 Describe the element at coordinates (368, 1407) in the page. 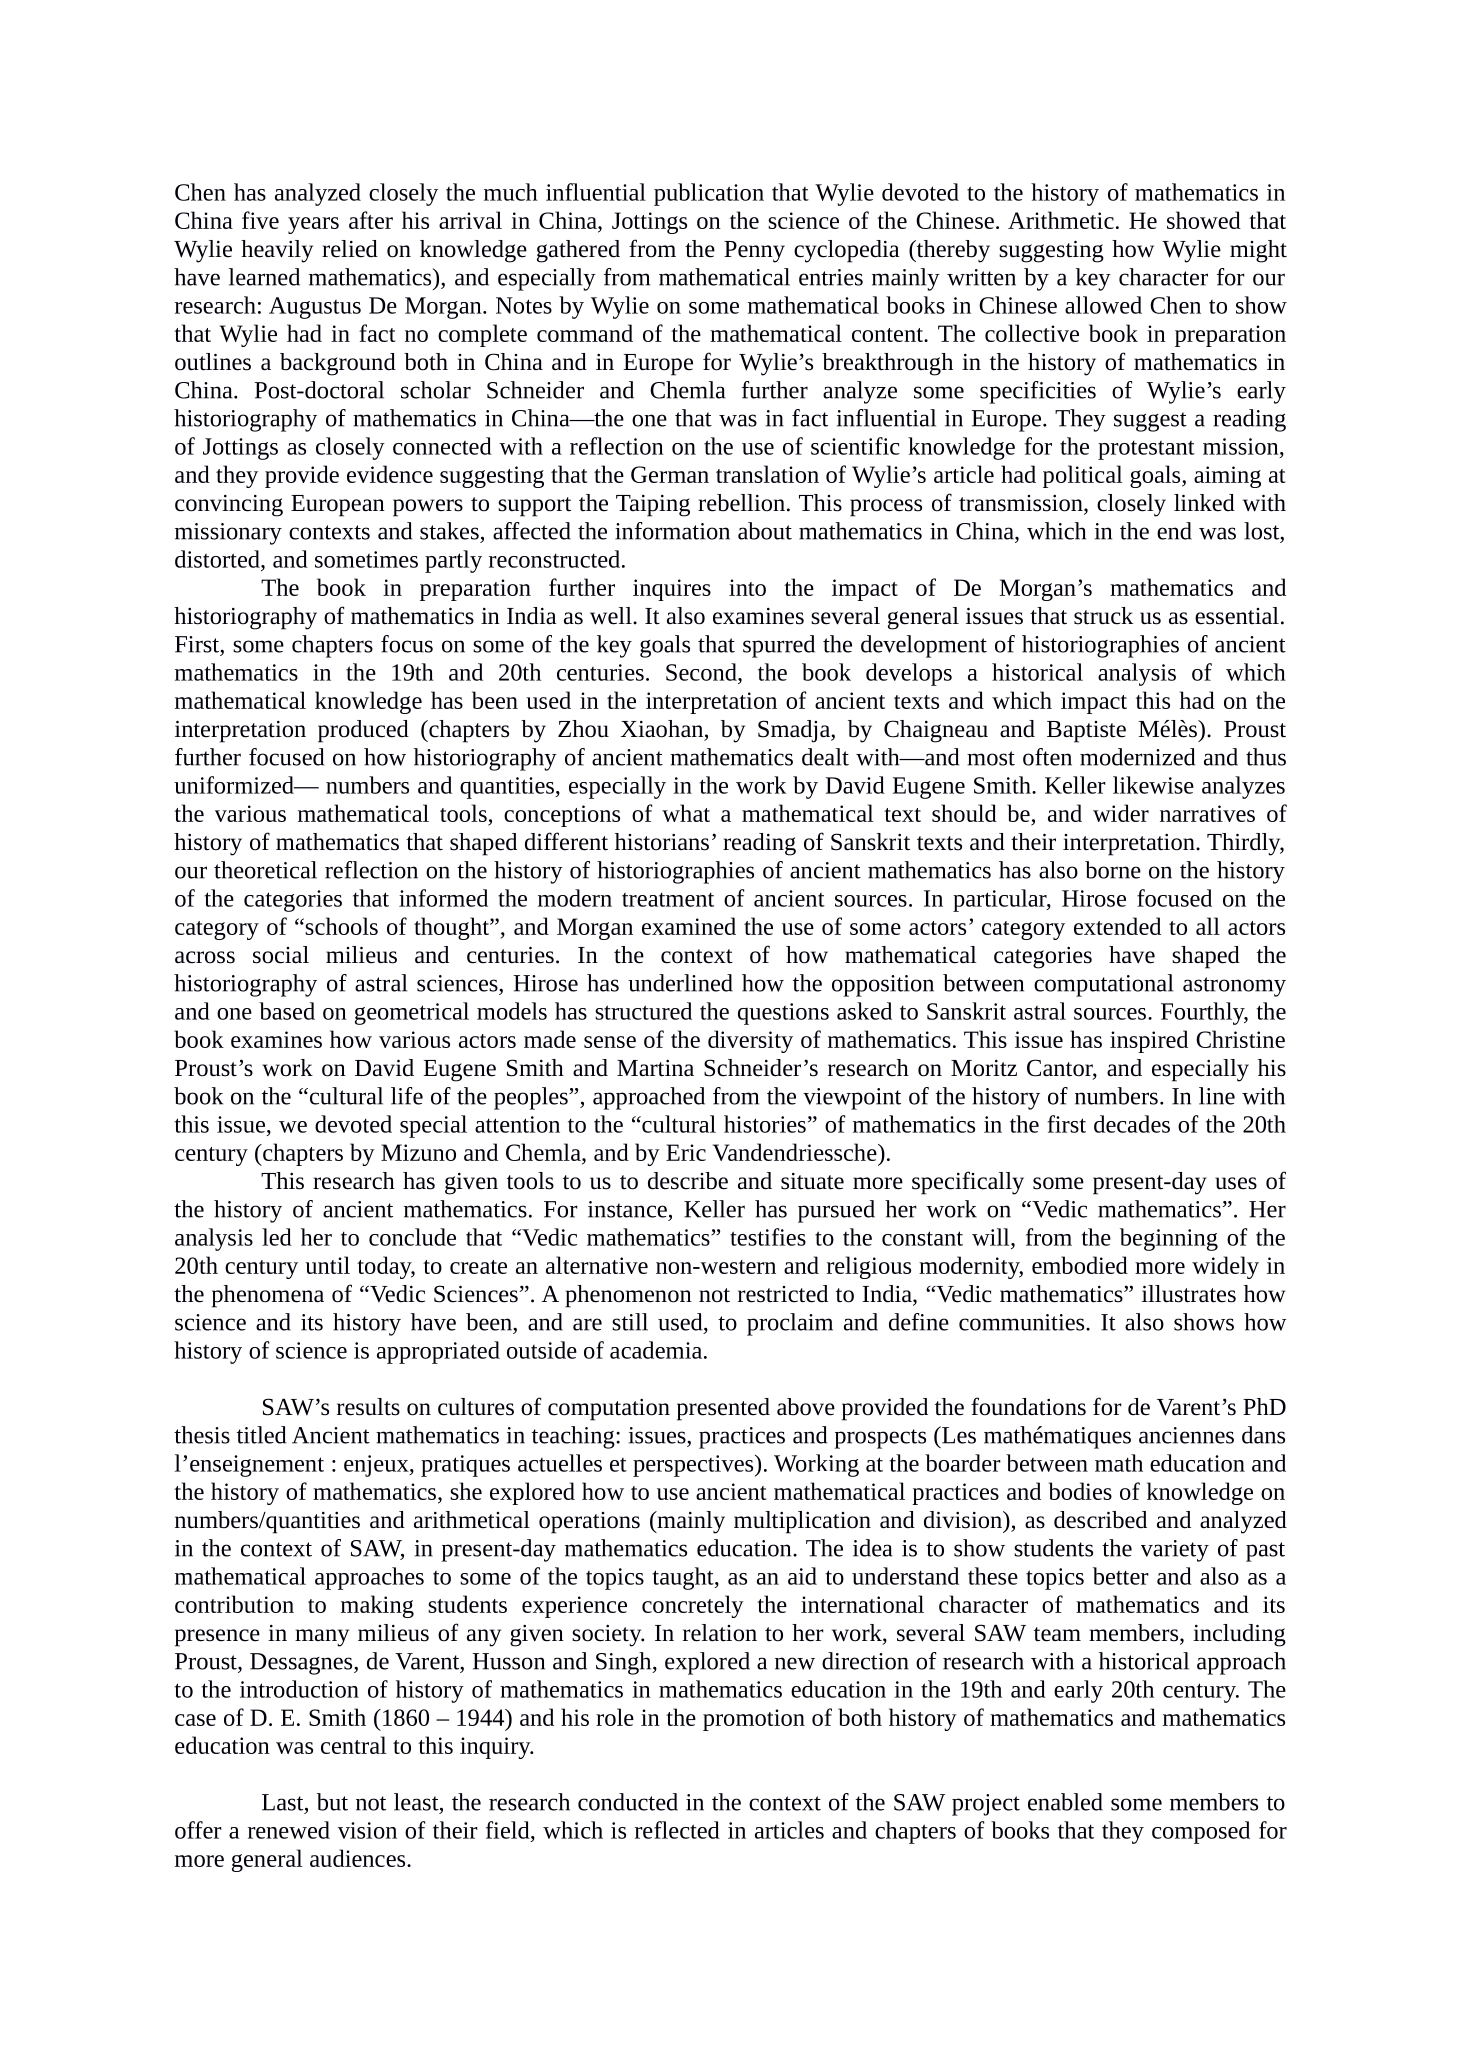

I see `results` at that location.
